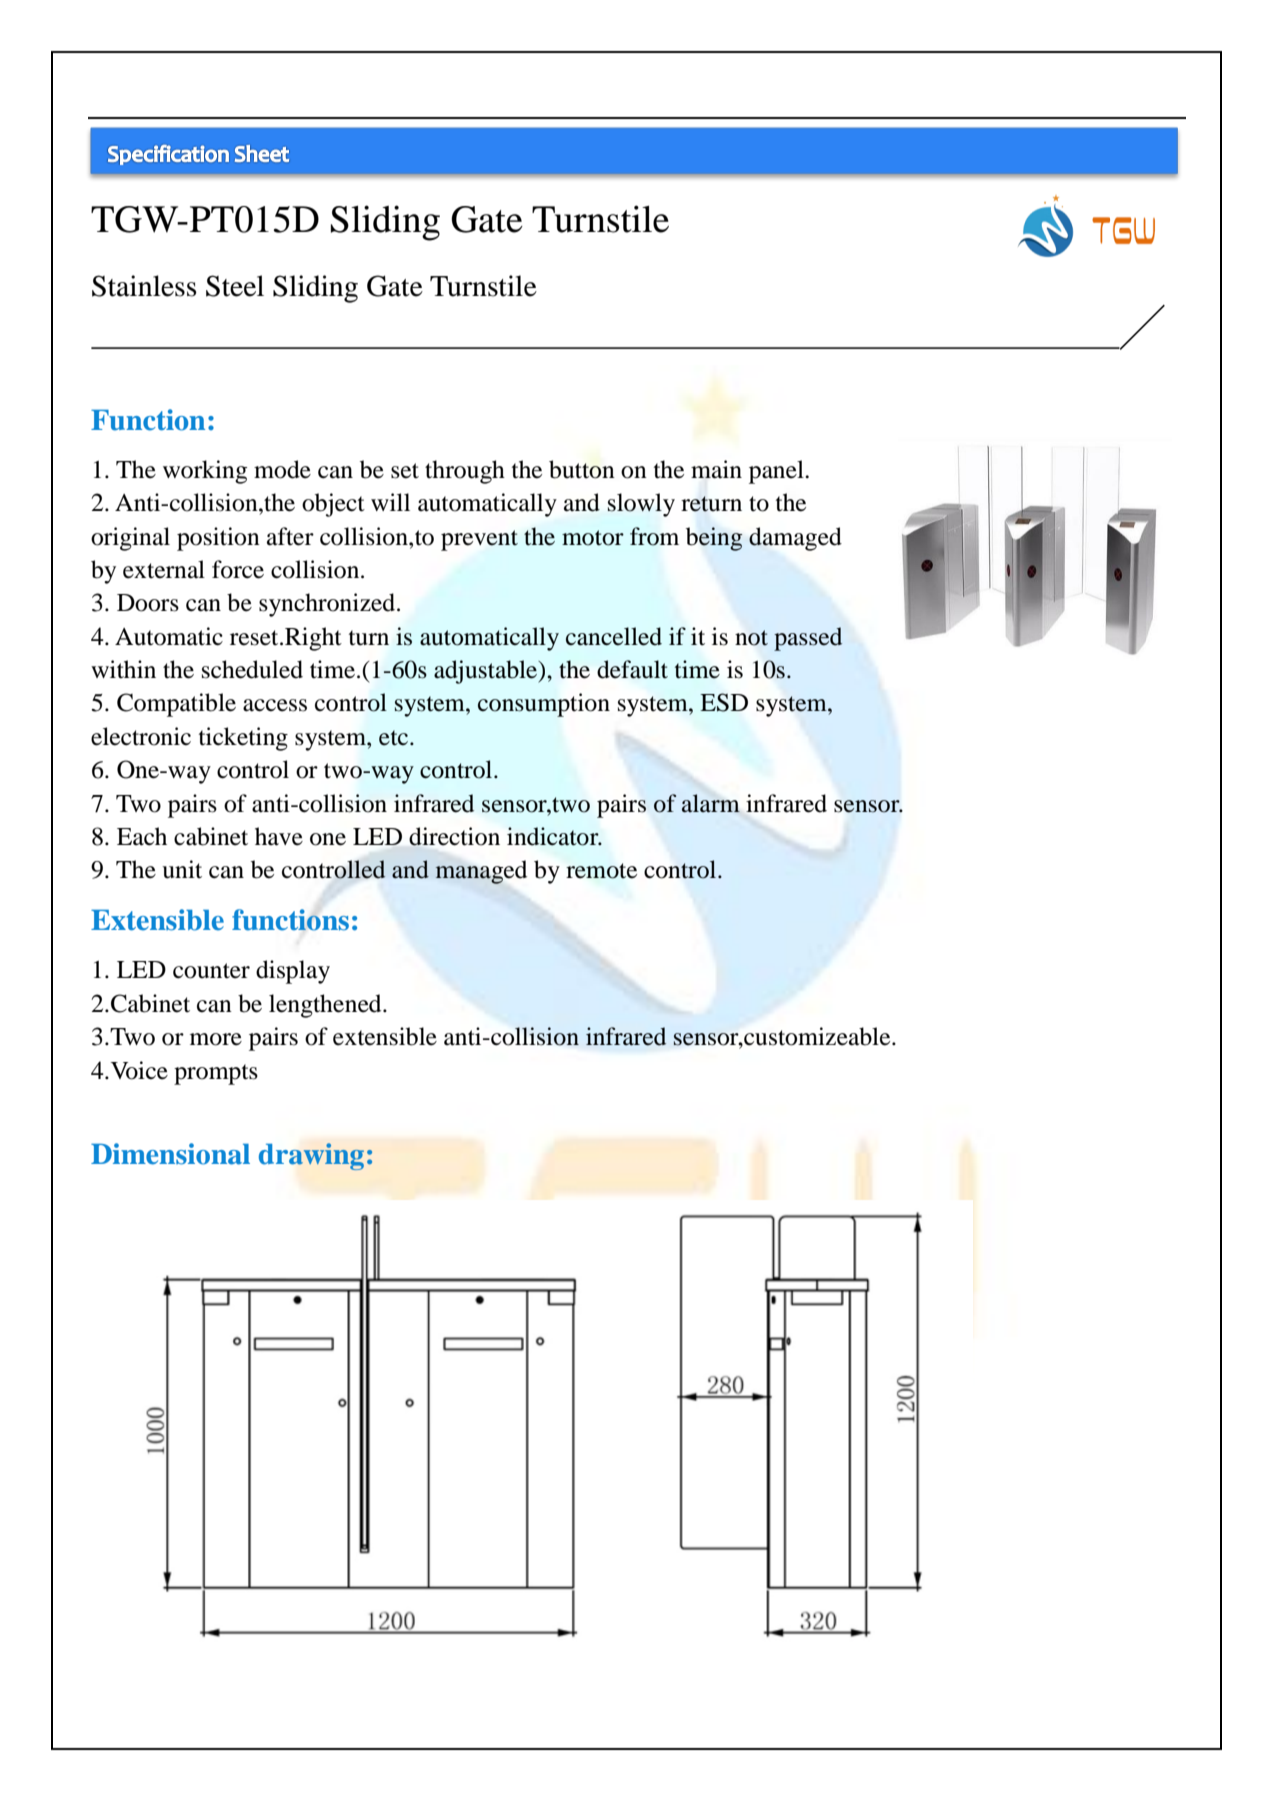 This screenshot has width=1273, height=1801. What do you see at coordinates (481, 872) in the screenshot?
I see `managed` at bounding box center [481, 872].
